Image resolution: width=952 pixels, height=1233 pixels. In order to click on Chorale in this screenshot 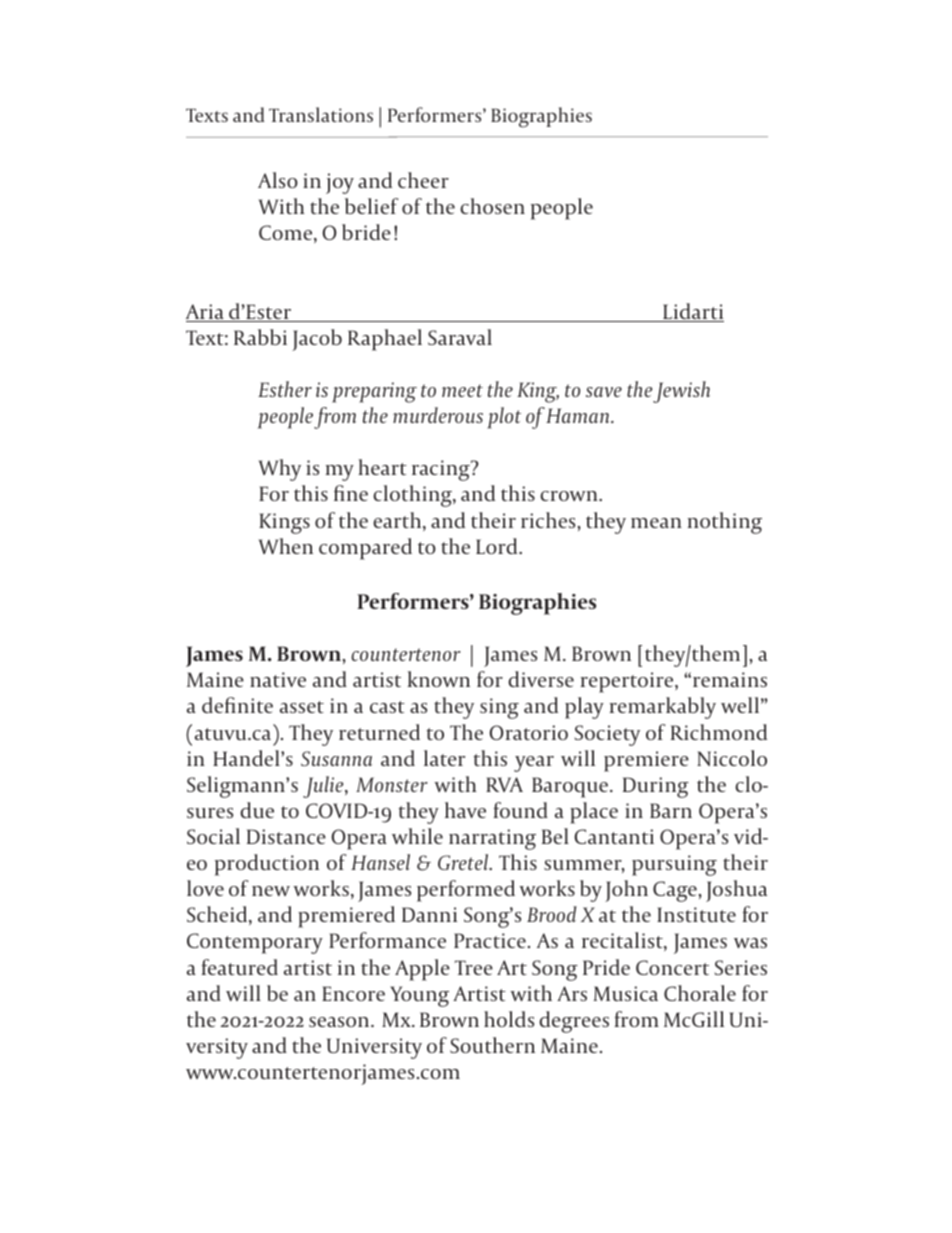, I will do `click(700, 993)`.
